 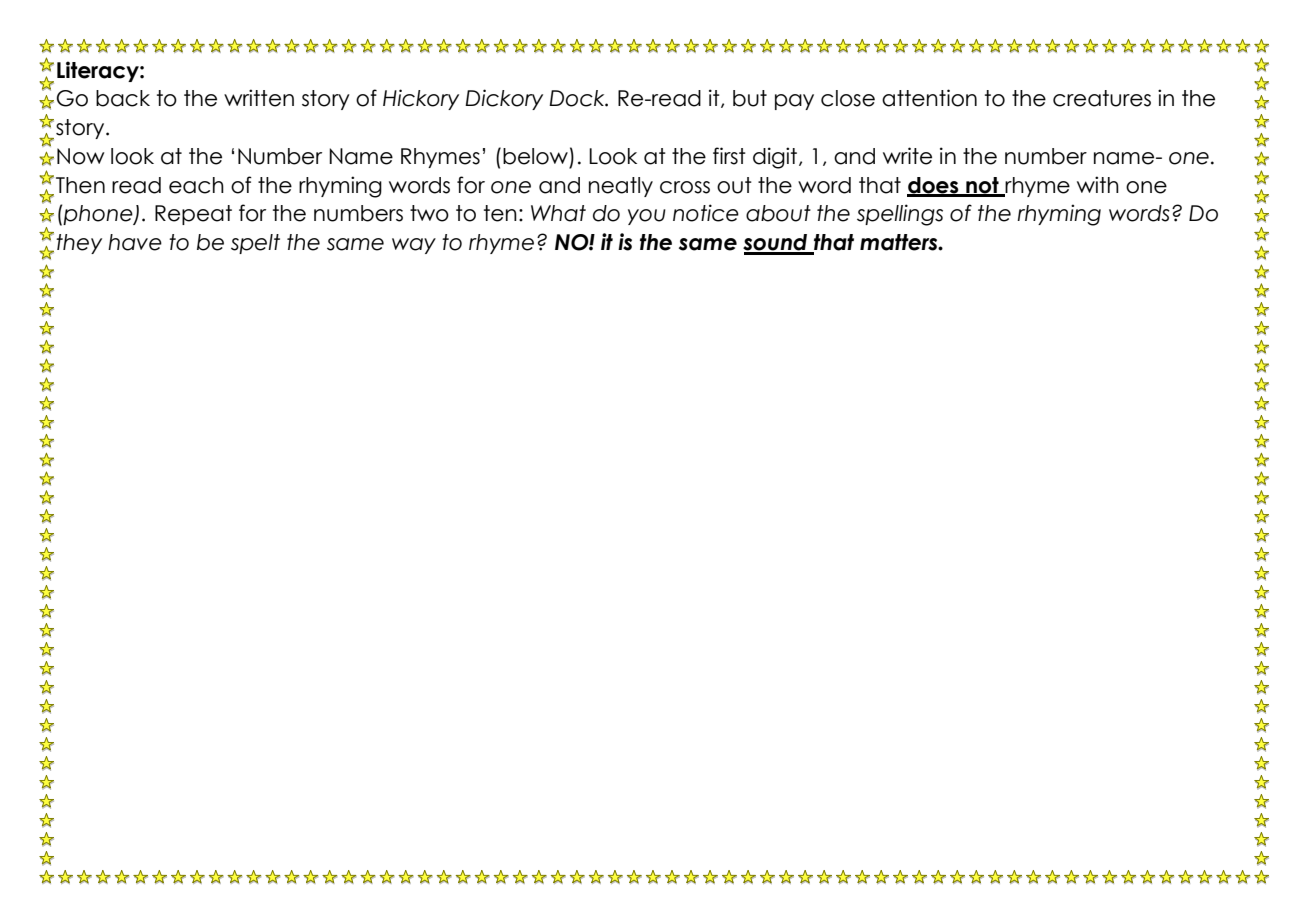 What do you see at coordinates (535, 156) in the screenshot?
I see `below` at bounding box center [535, 156].
